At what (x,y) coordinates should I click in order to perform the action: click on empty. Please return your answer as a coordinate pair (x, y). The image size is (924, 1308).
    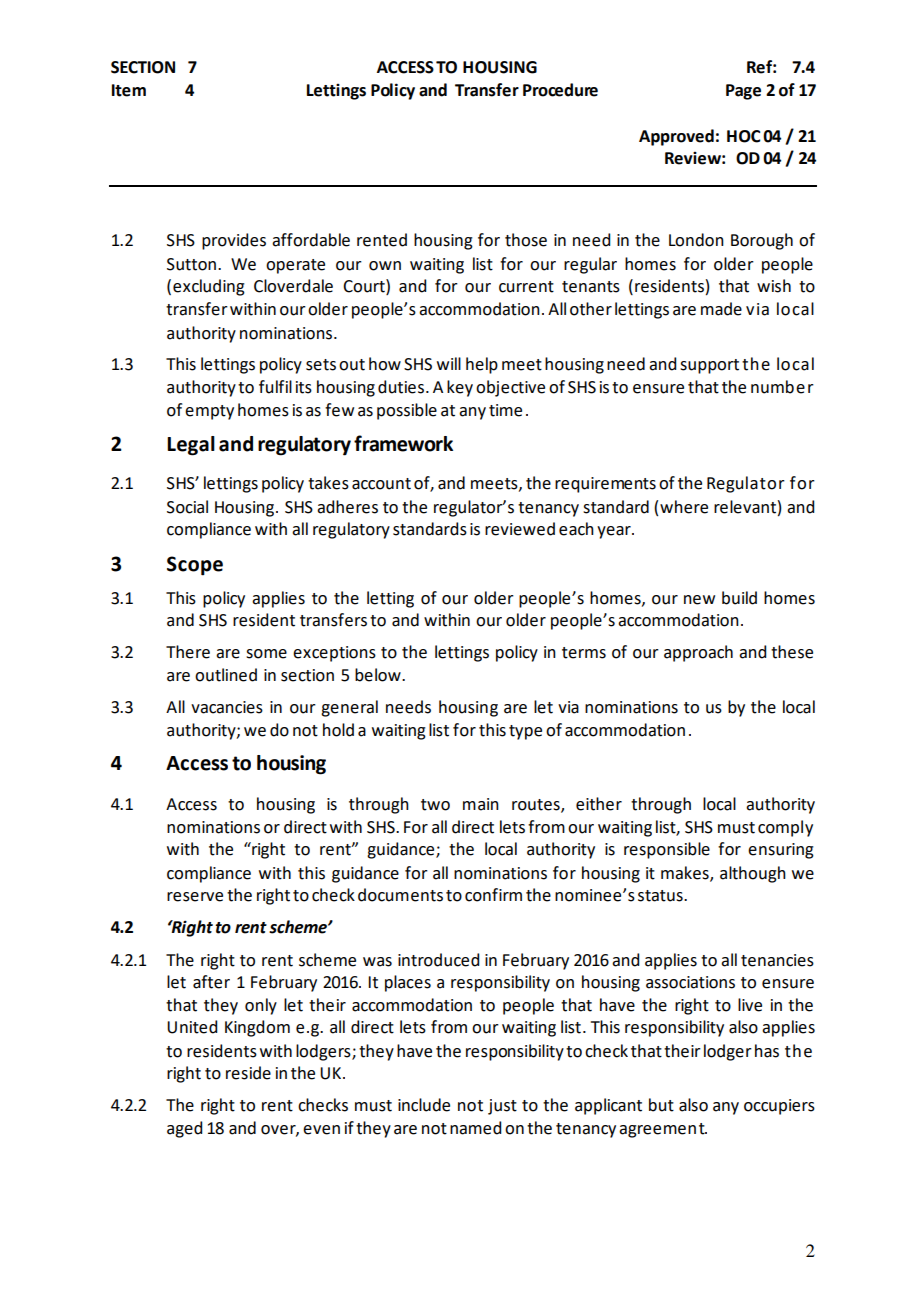
    Looking at the image, I should click on (209, 412).
